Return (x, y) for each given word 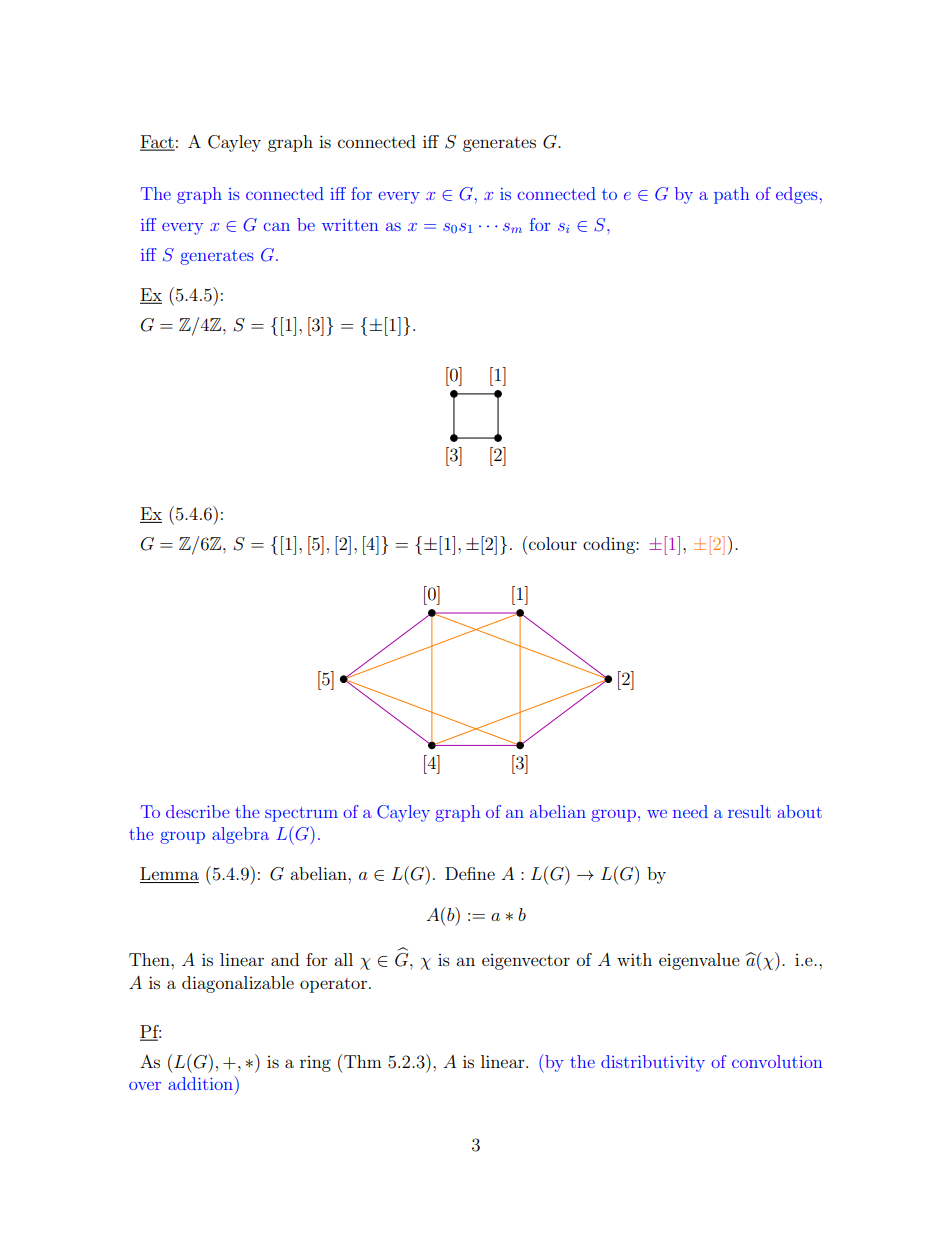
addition (200, 1083)
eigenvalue (699, 961)
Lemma (169, 875)
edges (797, 195)
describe (198, 811)
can (277, 227)
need (690, 811)
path (732, 195)
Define (470, 873)
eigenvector (526, 962)
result (749, 811)
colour (553, 543)
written (350, 225)
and (285, 959)
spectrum (301, 814)
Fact (157, 142)
